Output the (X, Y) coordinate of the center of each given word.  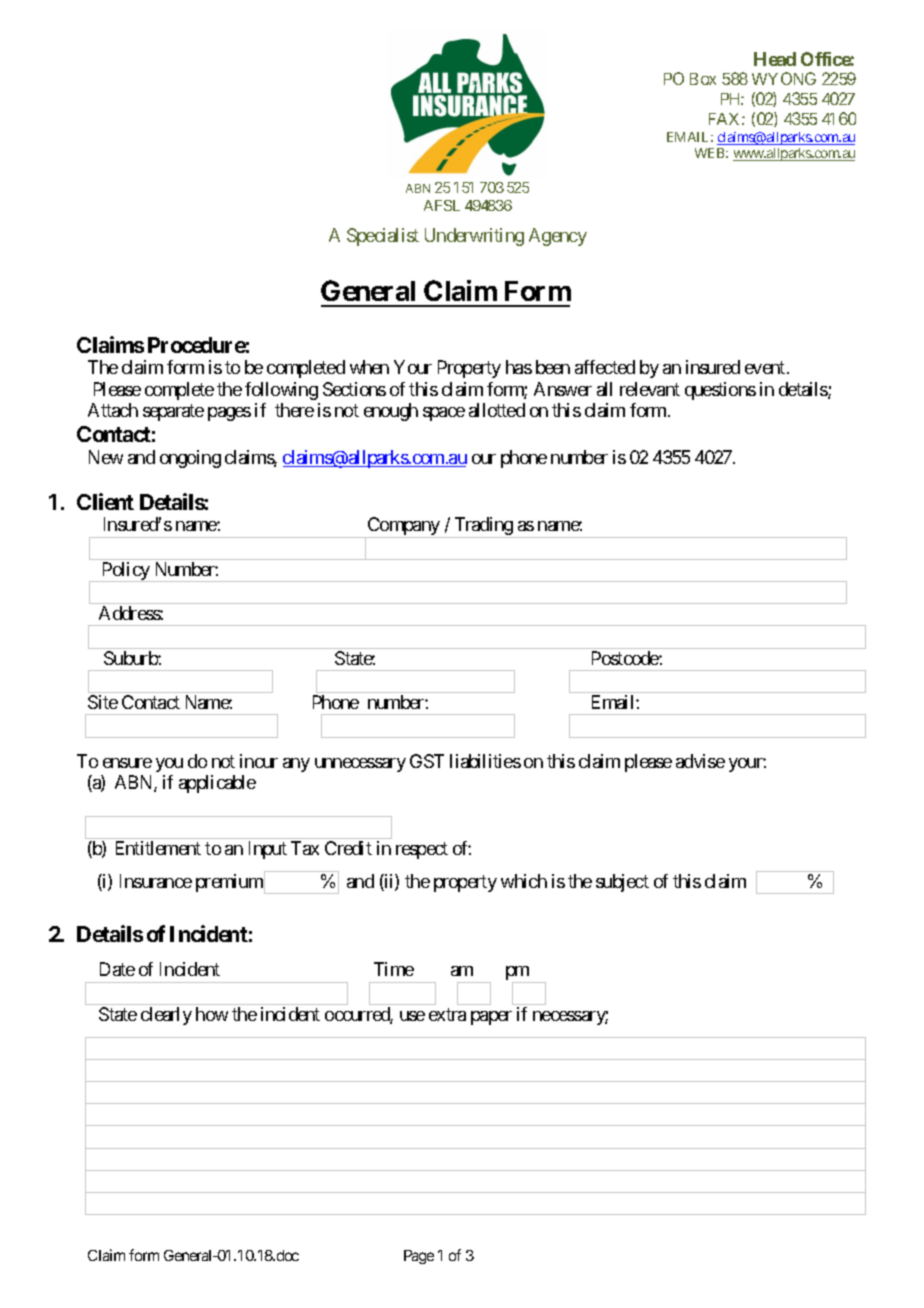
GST (427, 761)
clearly (166, 1016)
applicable (217, 784)
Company (403, 527)
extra (447, 1014)
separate (173, 412)
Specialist (383, 237)
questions (720, 391)
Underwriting (474, 237)
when (369, 367)
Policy (126, 572)
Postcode (626, 658)
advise (700, 761)
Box (703, 79)
